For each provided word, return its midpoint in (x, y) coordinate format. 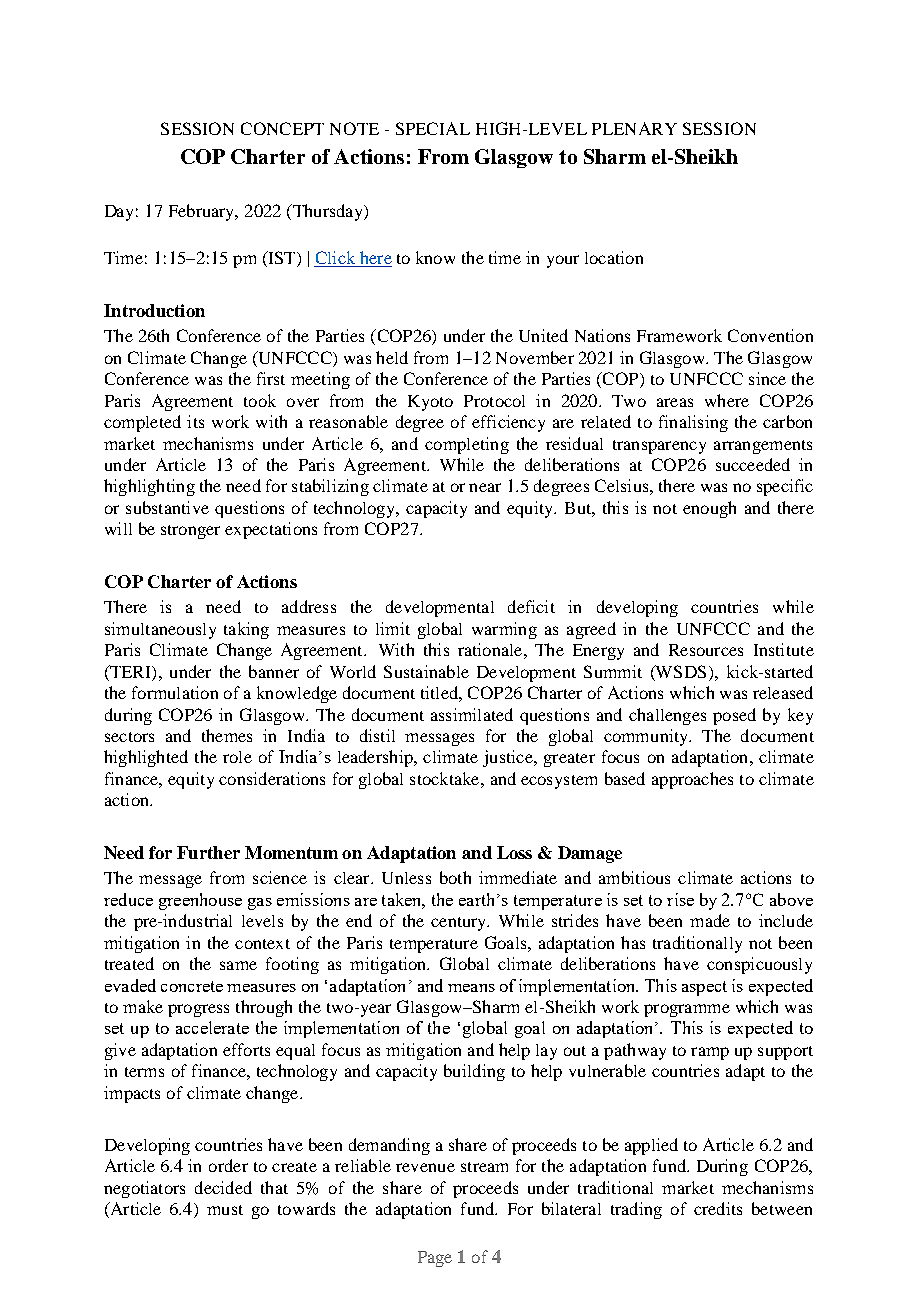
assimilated (472, 714)
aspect (704, 988)
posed (734, 716)
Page (435, 1259)
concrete (192, 986)
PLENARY (634, 128)
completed (142, 423)
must (225, 1210)
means (471, 988)
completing (467, 445)
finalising (693, 423)
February (203, 212)
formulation (175, 692)
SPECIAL (433, 128)
